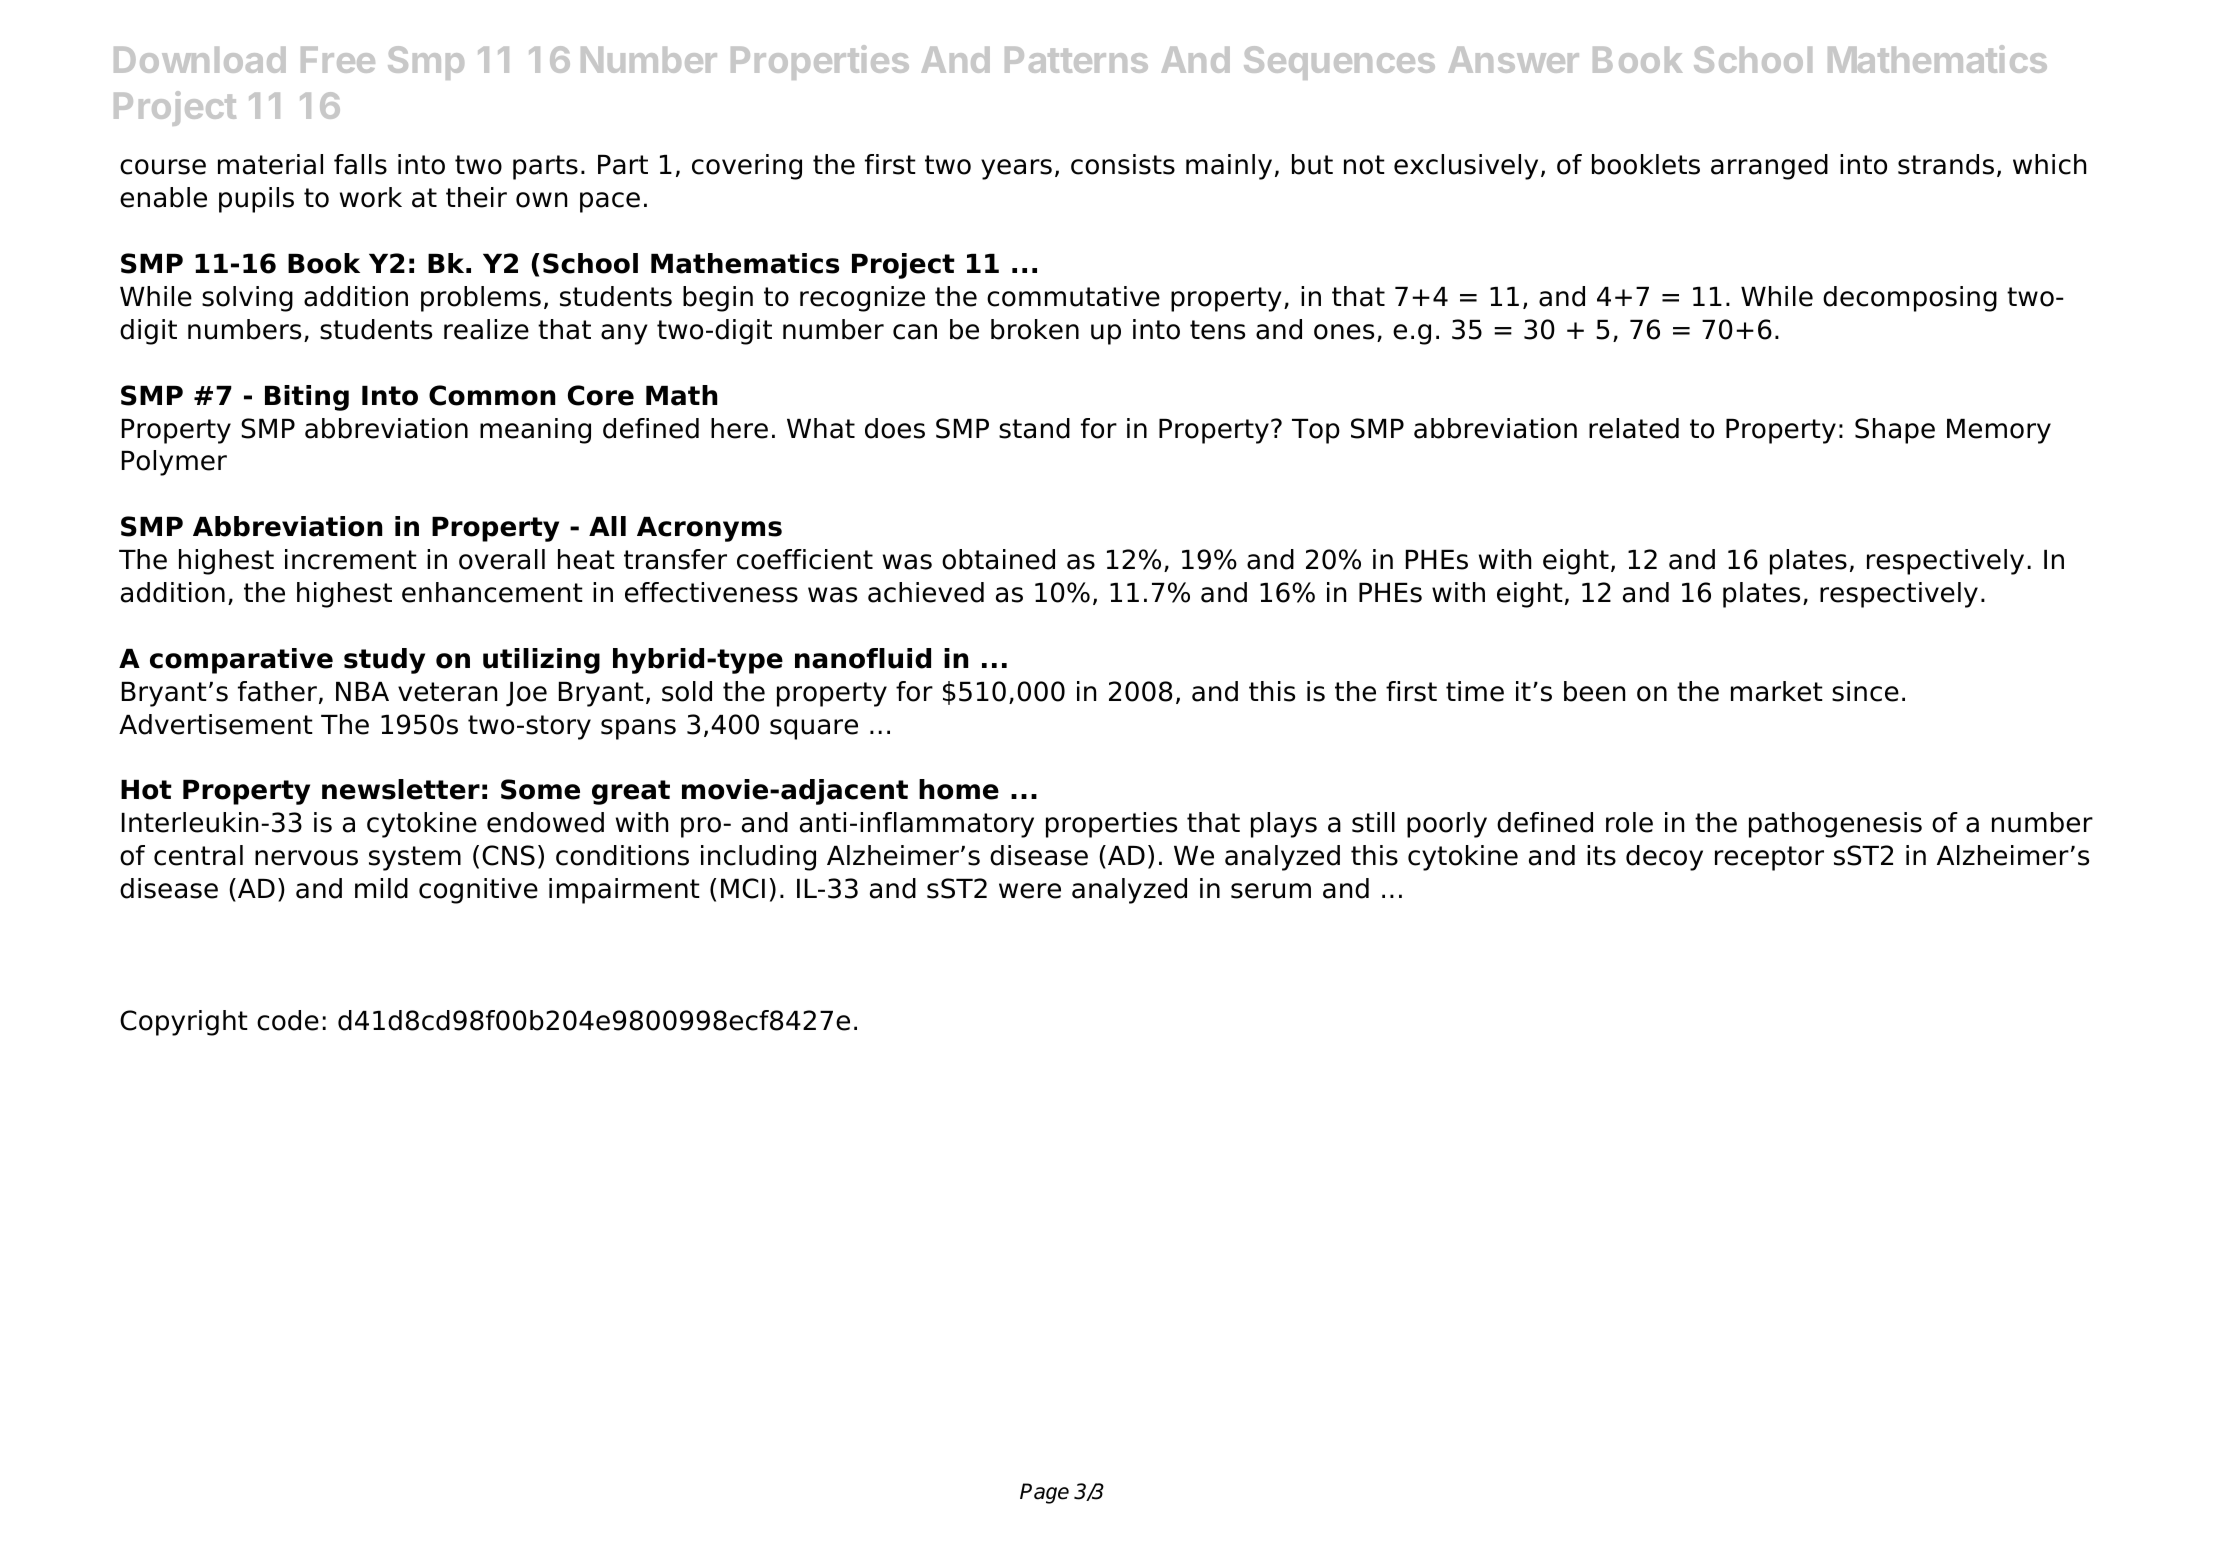 The image size is (2216, 1567). Describe the element at coordinates (1044, 1493) in the screenshot. I see `Page` at that location.
